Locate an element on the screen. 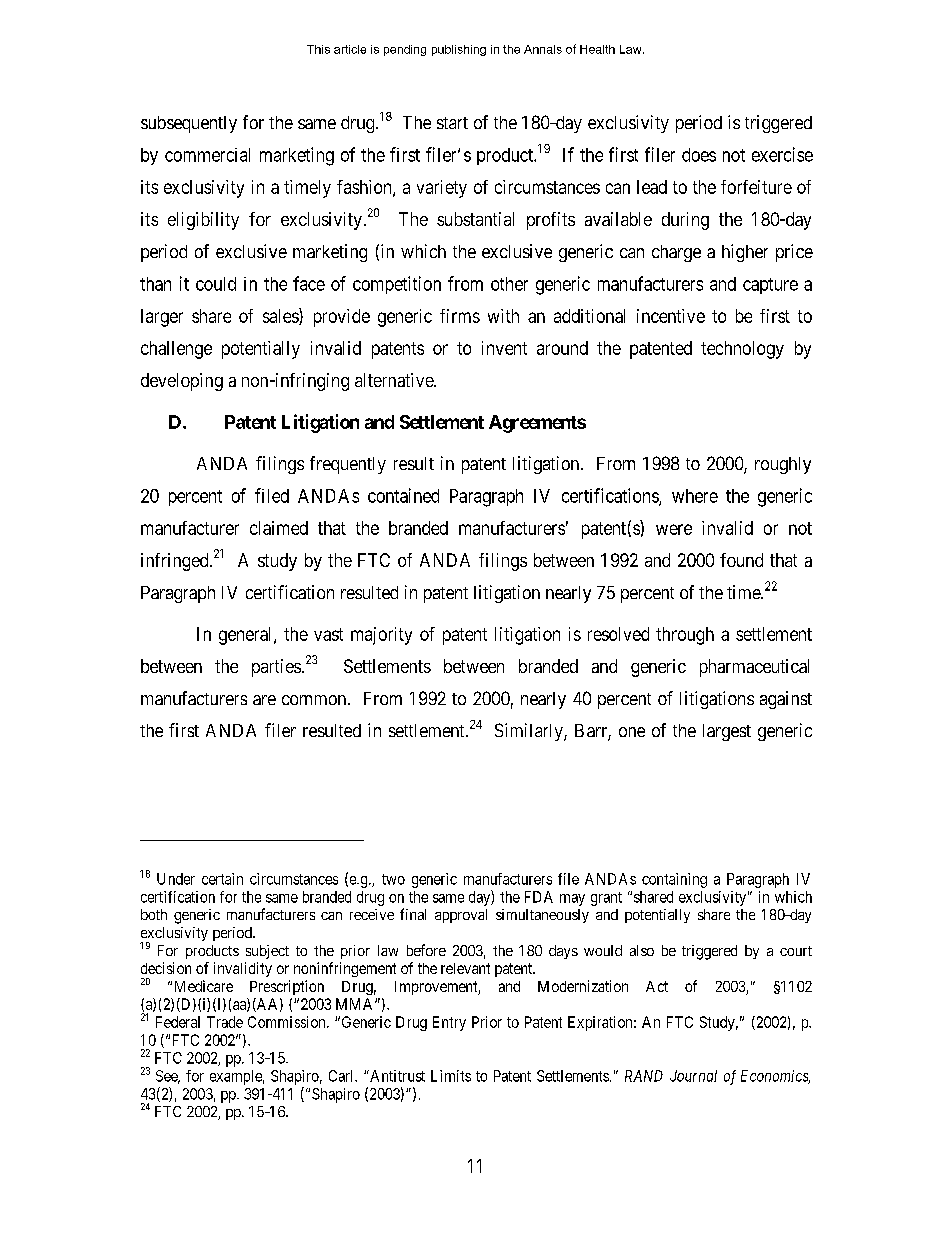 This screenshot has height=1233, width=952. Entry is located at coordinates (449, 1023).
